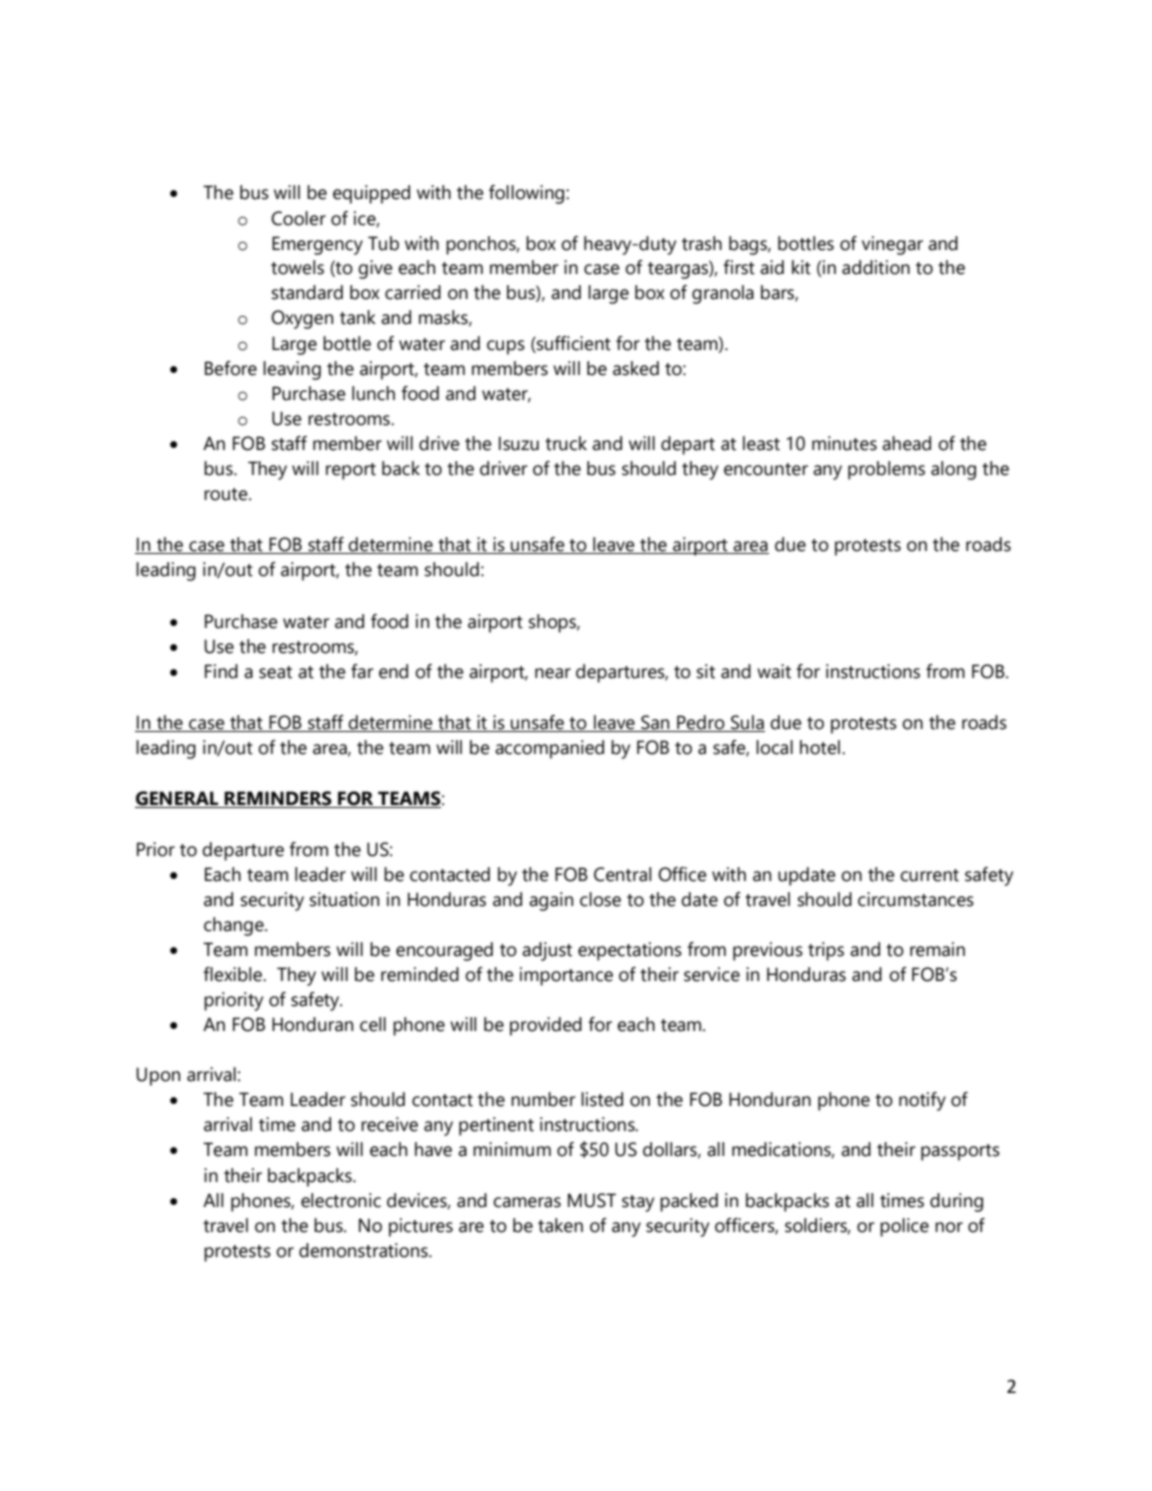 The height and width of the screenshot is (1491, 1152). Describe the element at coordinates (549, 749) in the screenshot. I see `accompanied` at that location.
